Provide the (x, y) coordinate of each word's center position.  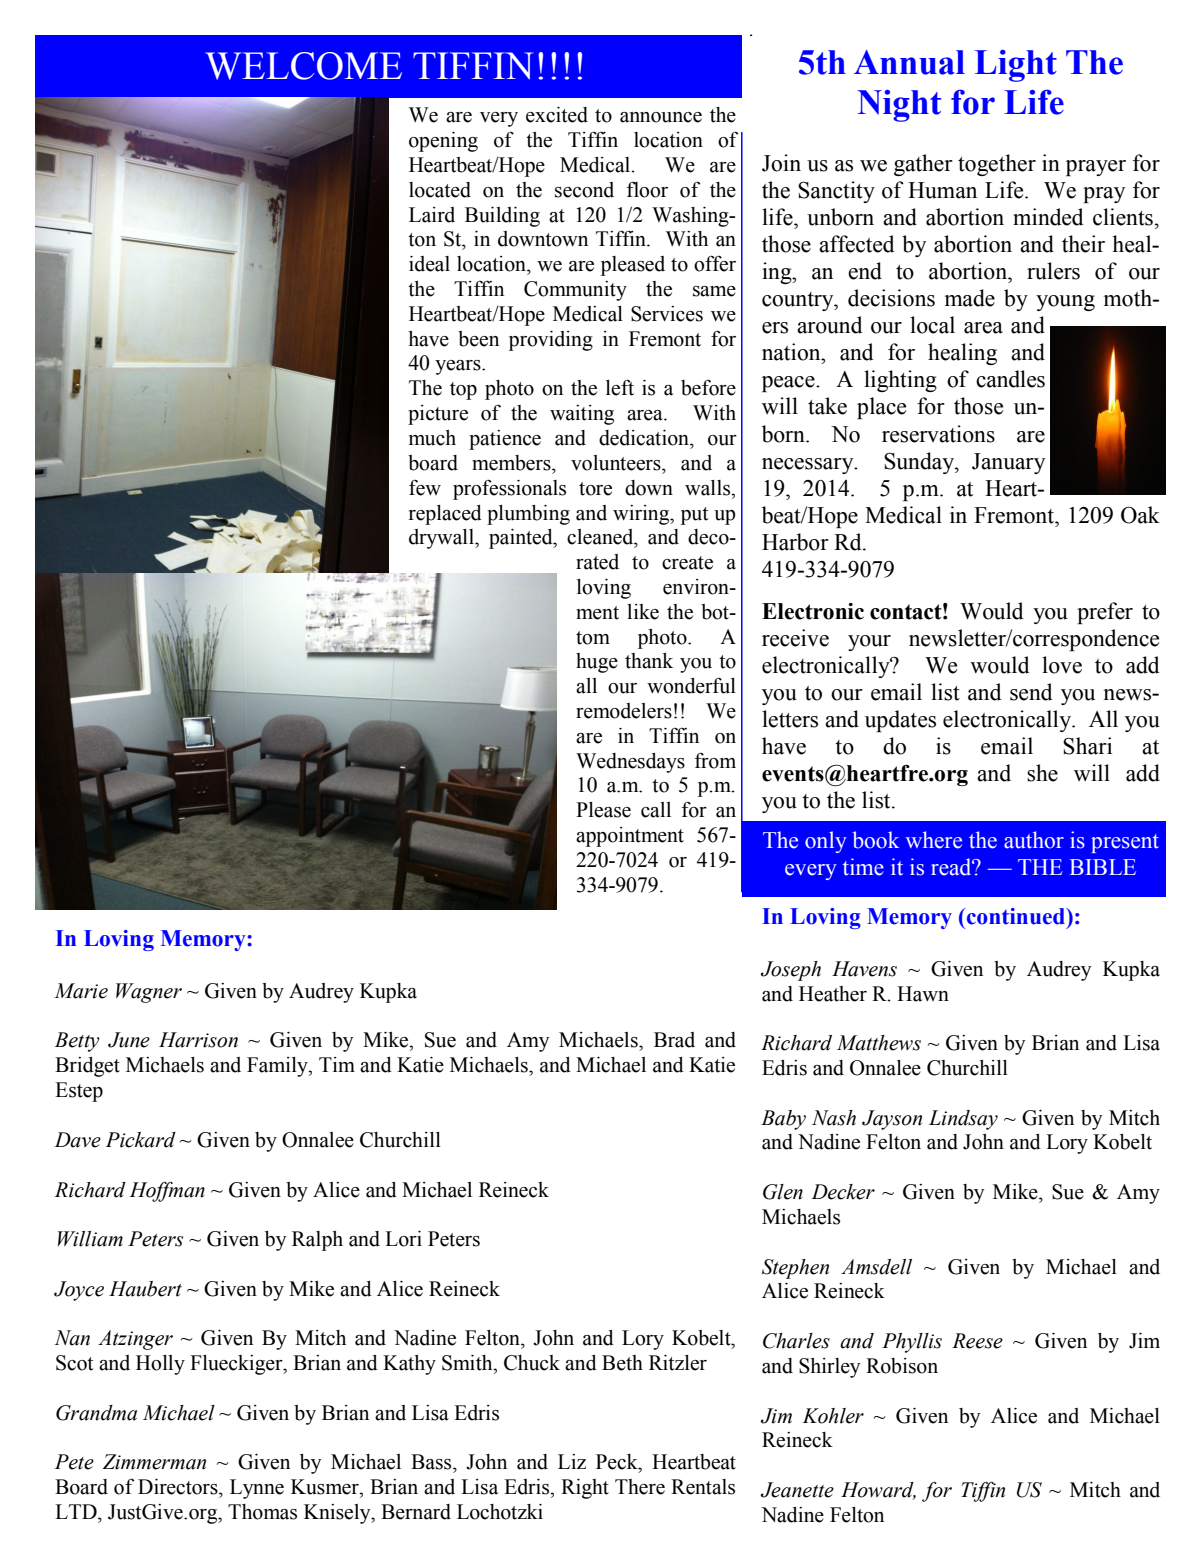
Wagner (149, 993)
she (1042, 773)
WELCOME (303, 66)
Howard (878, 1491)
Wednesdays (630, 763)
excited (557, 115)
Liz (572, 1461)
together (997, 165)
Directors (179, 1487)
